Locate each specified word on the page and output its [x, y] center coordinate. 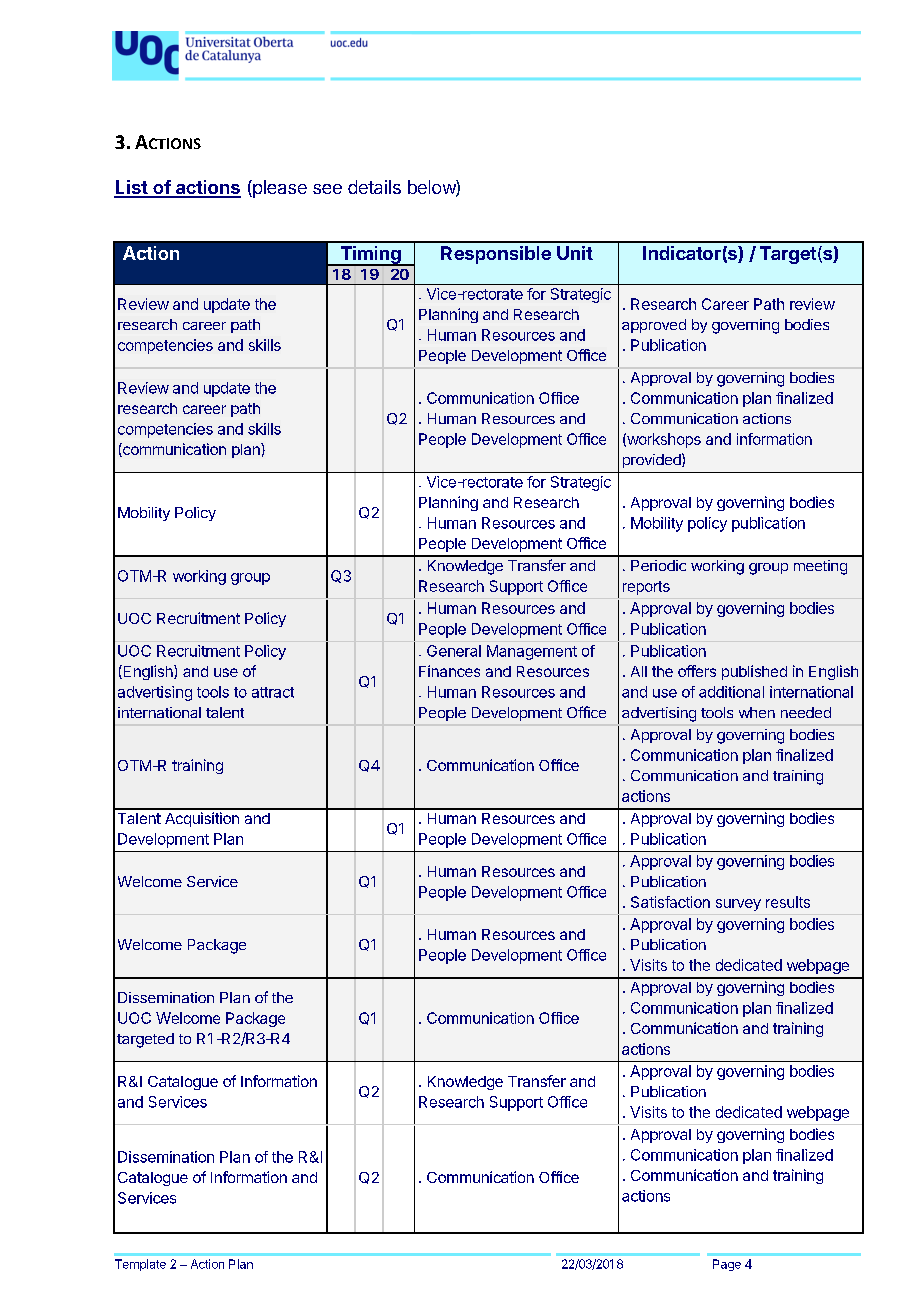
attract [273, 692]
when [757, 712]
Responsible [496, 255]
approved [654, 326]
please [279, 189]
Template [140, 1265]
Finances [449, 671]
